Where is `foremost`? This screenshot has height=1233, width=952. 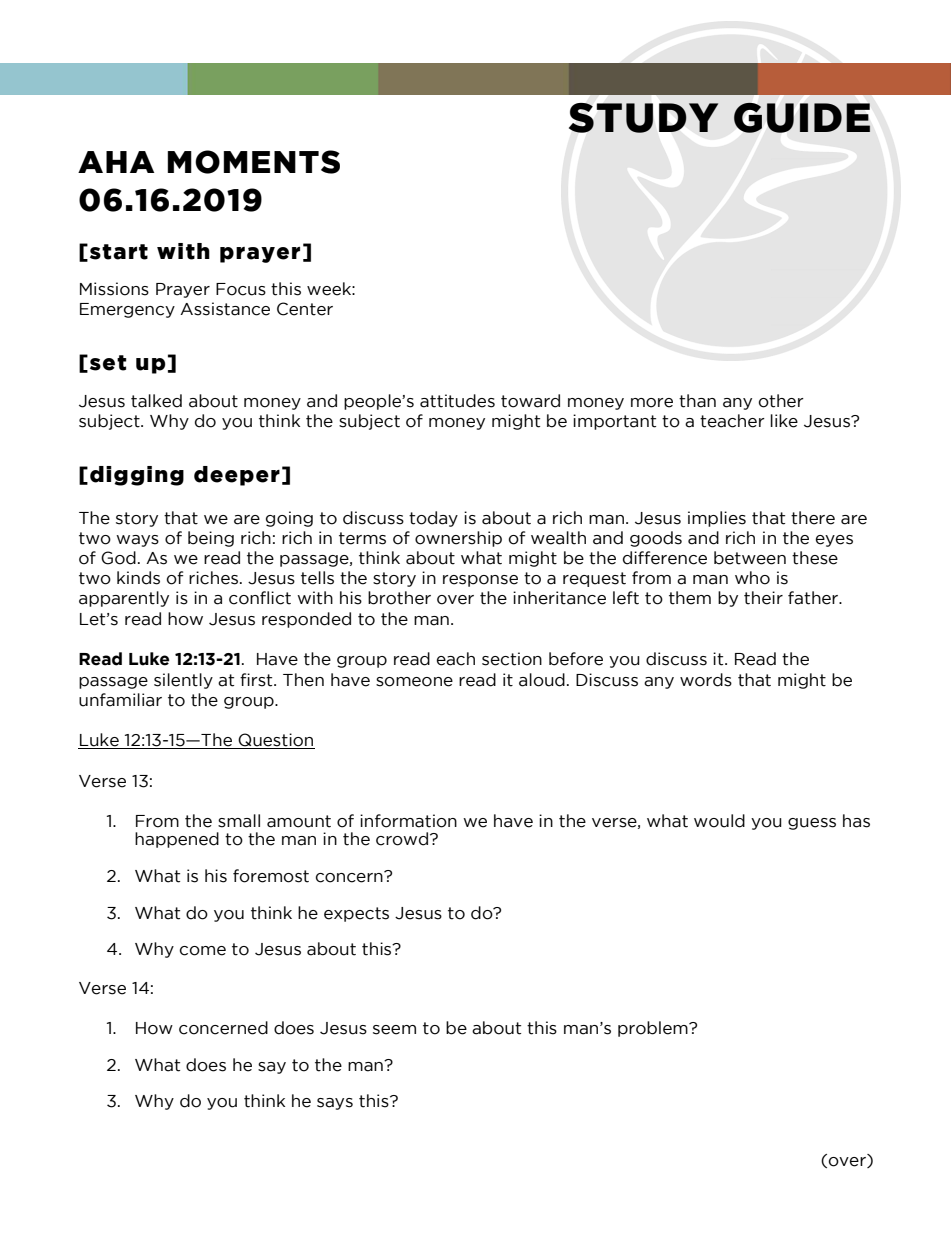 foremost is located at coordinates (271, 876).
